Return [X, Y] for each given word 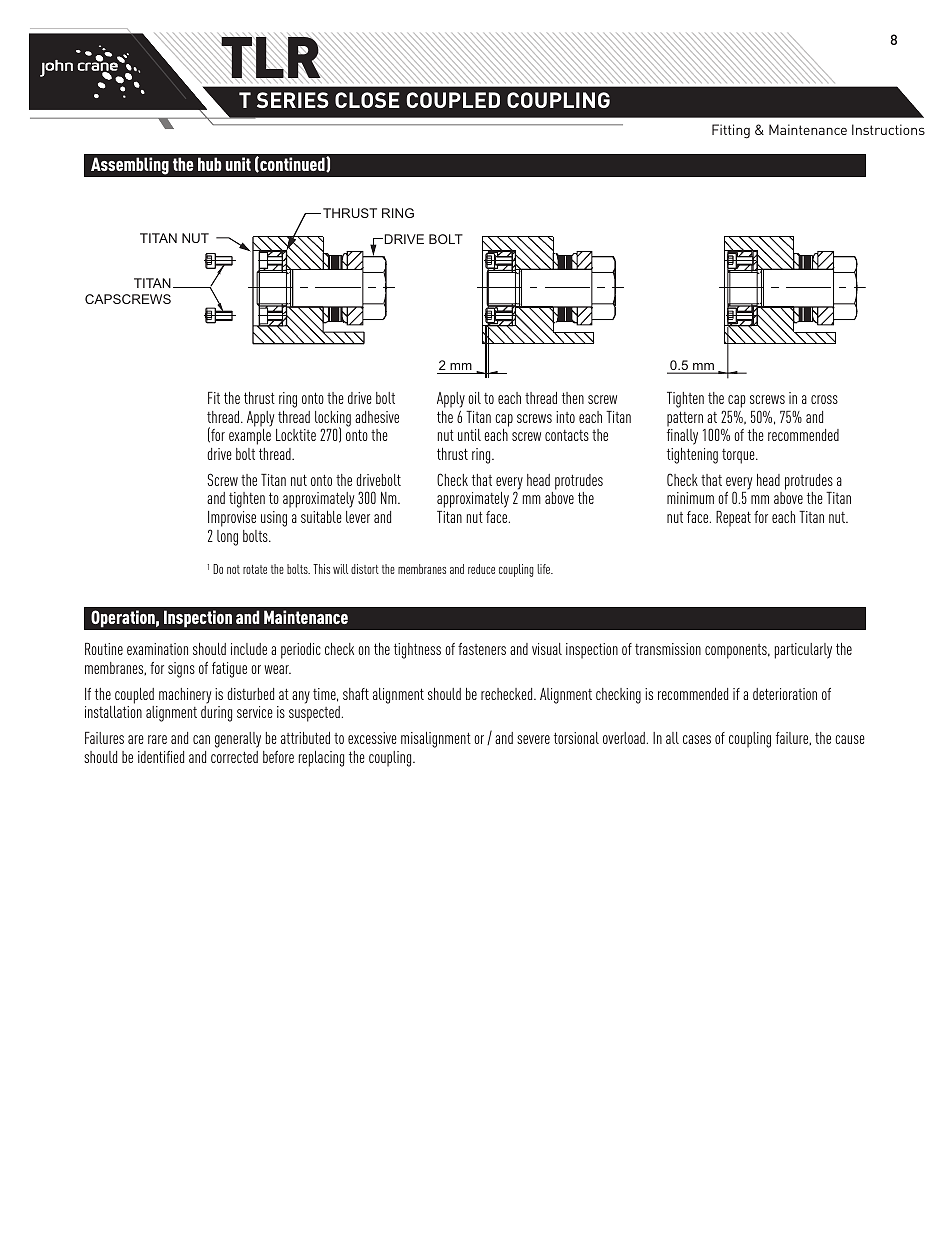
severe [533, 739]
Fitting [731, 131]
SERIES [293, 100]
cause [850, 739]
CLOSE [367, 100]
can [201, 739]
